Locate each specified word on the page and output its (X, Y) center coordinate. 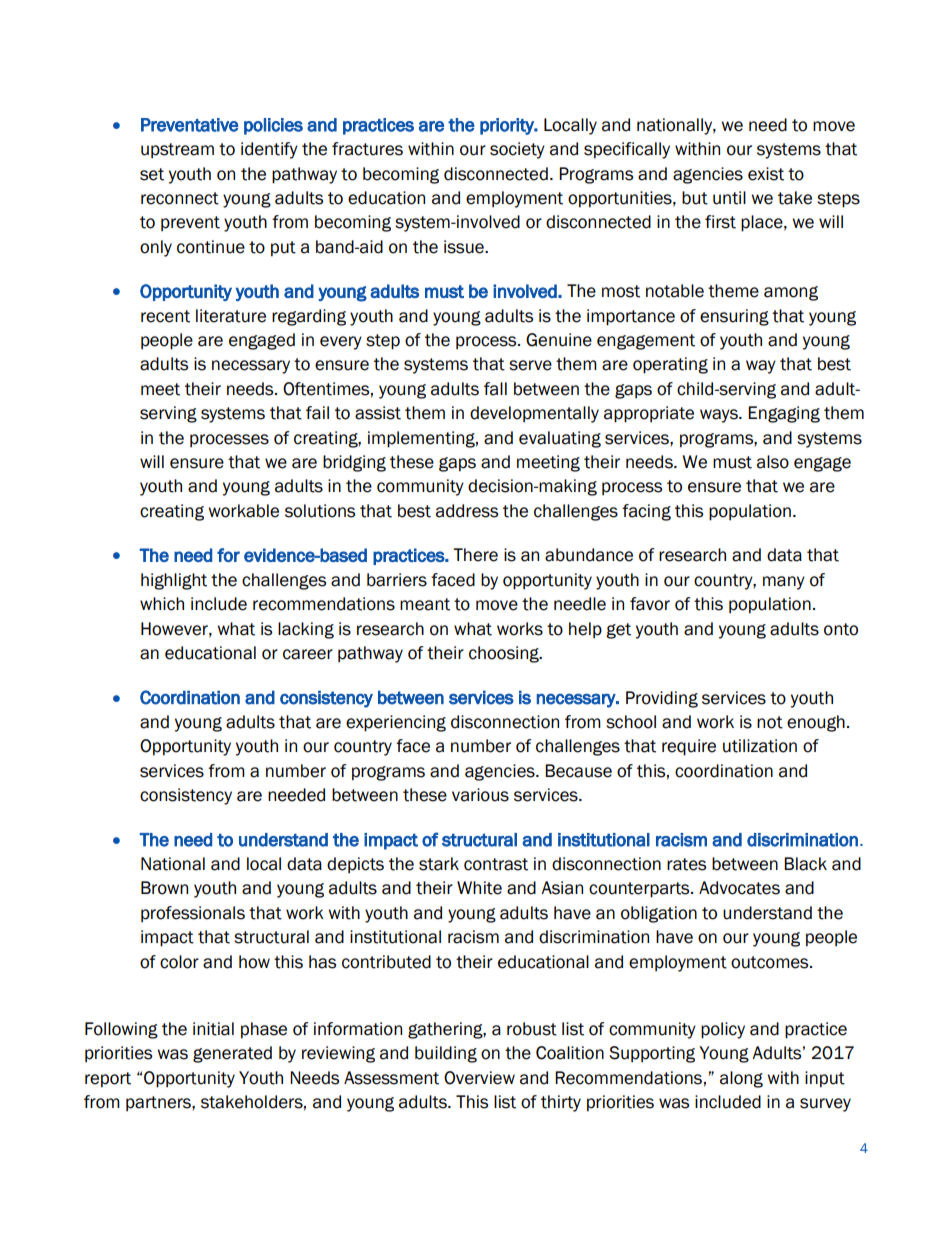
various (480, 795)
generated (232, 1054)
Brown (164, 888)
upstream (177, 150)
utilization (760, 746)
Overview (479, 1078)
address (467, 511)
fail (317, 413)
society (517, 150)
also (773, 462)
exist (766, 174)
